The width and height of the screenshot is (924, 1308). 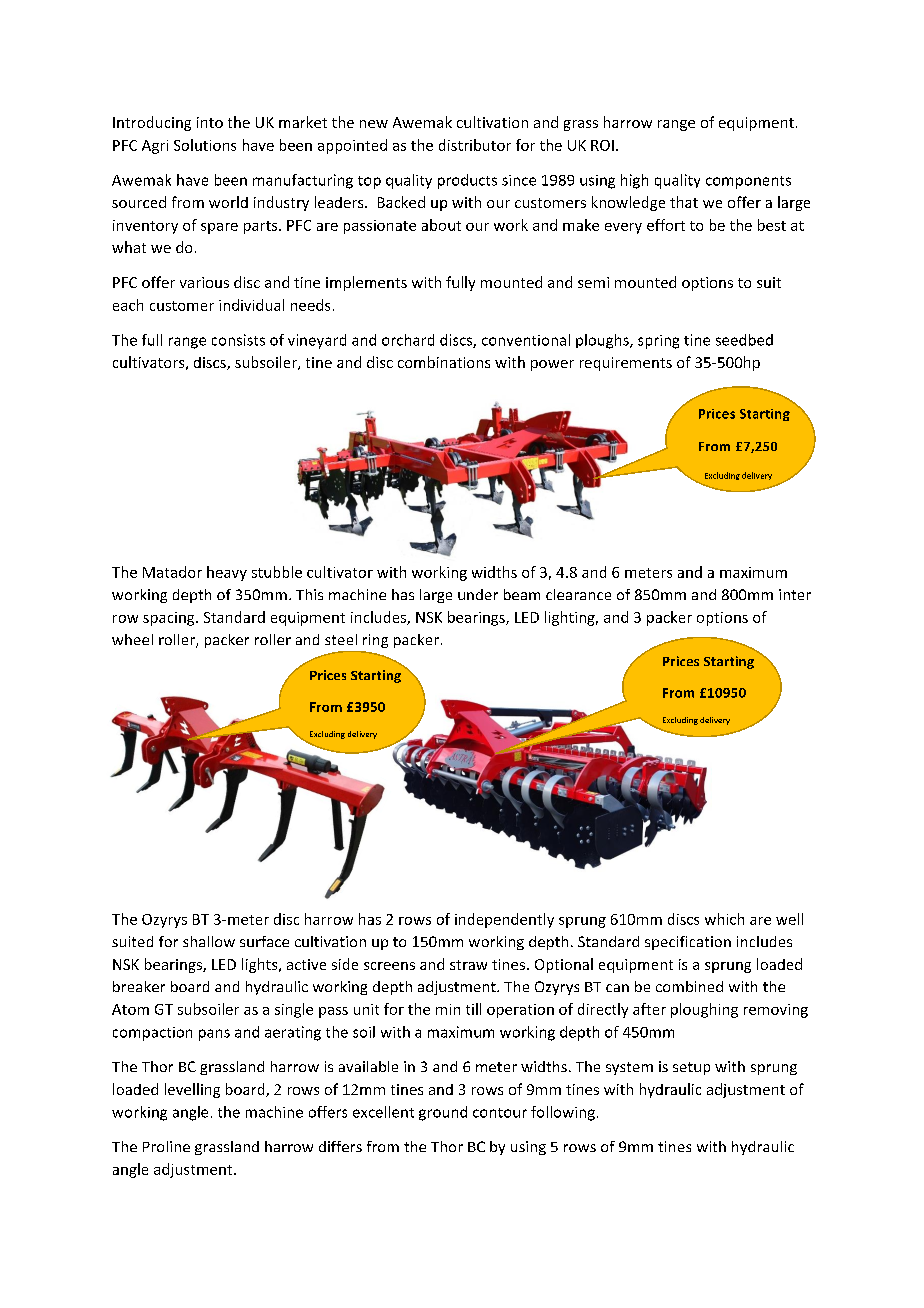 What do you see at coordinates (748, 182) in the screenshot?
I see `components` at bounding box center [748, 182].
